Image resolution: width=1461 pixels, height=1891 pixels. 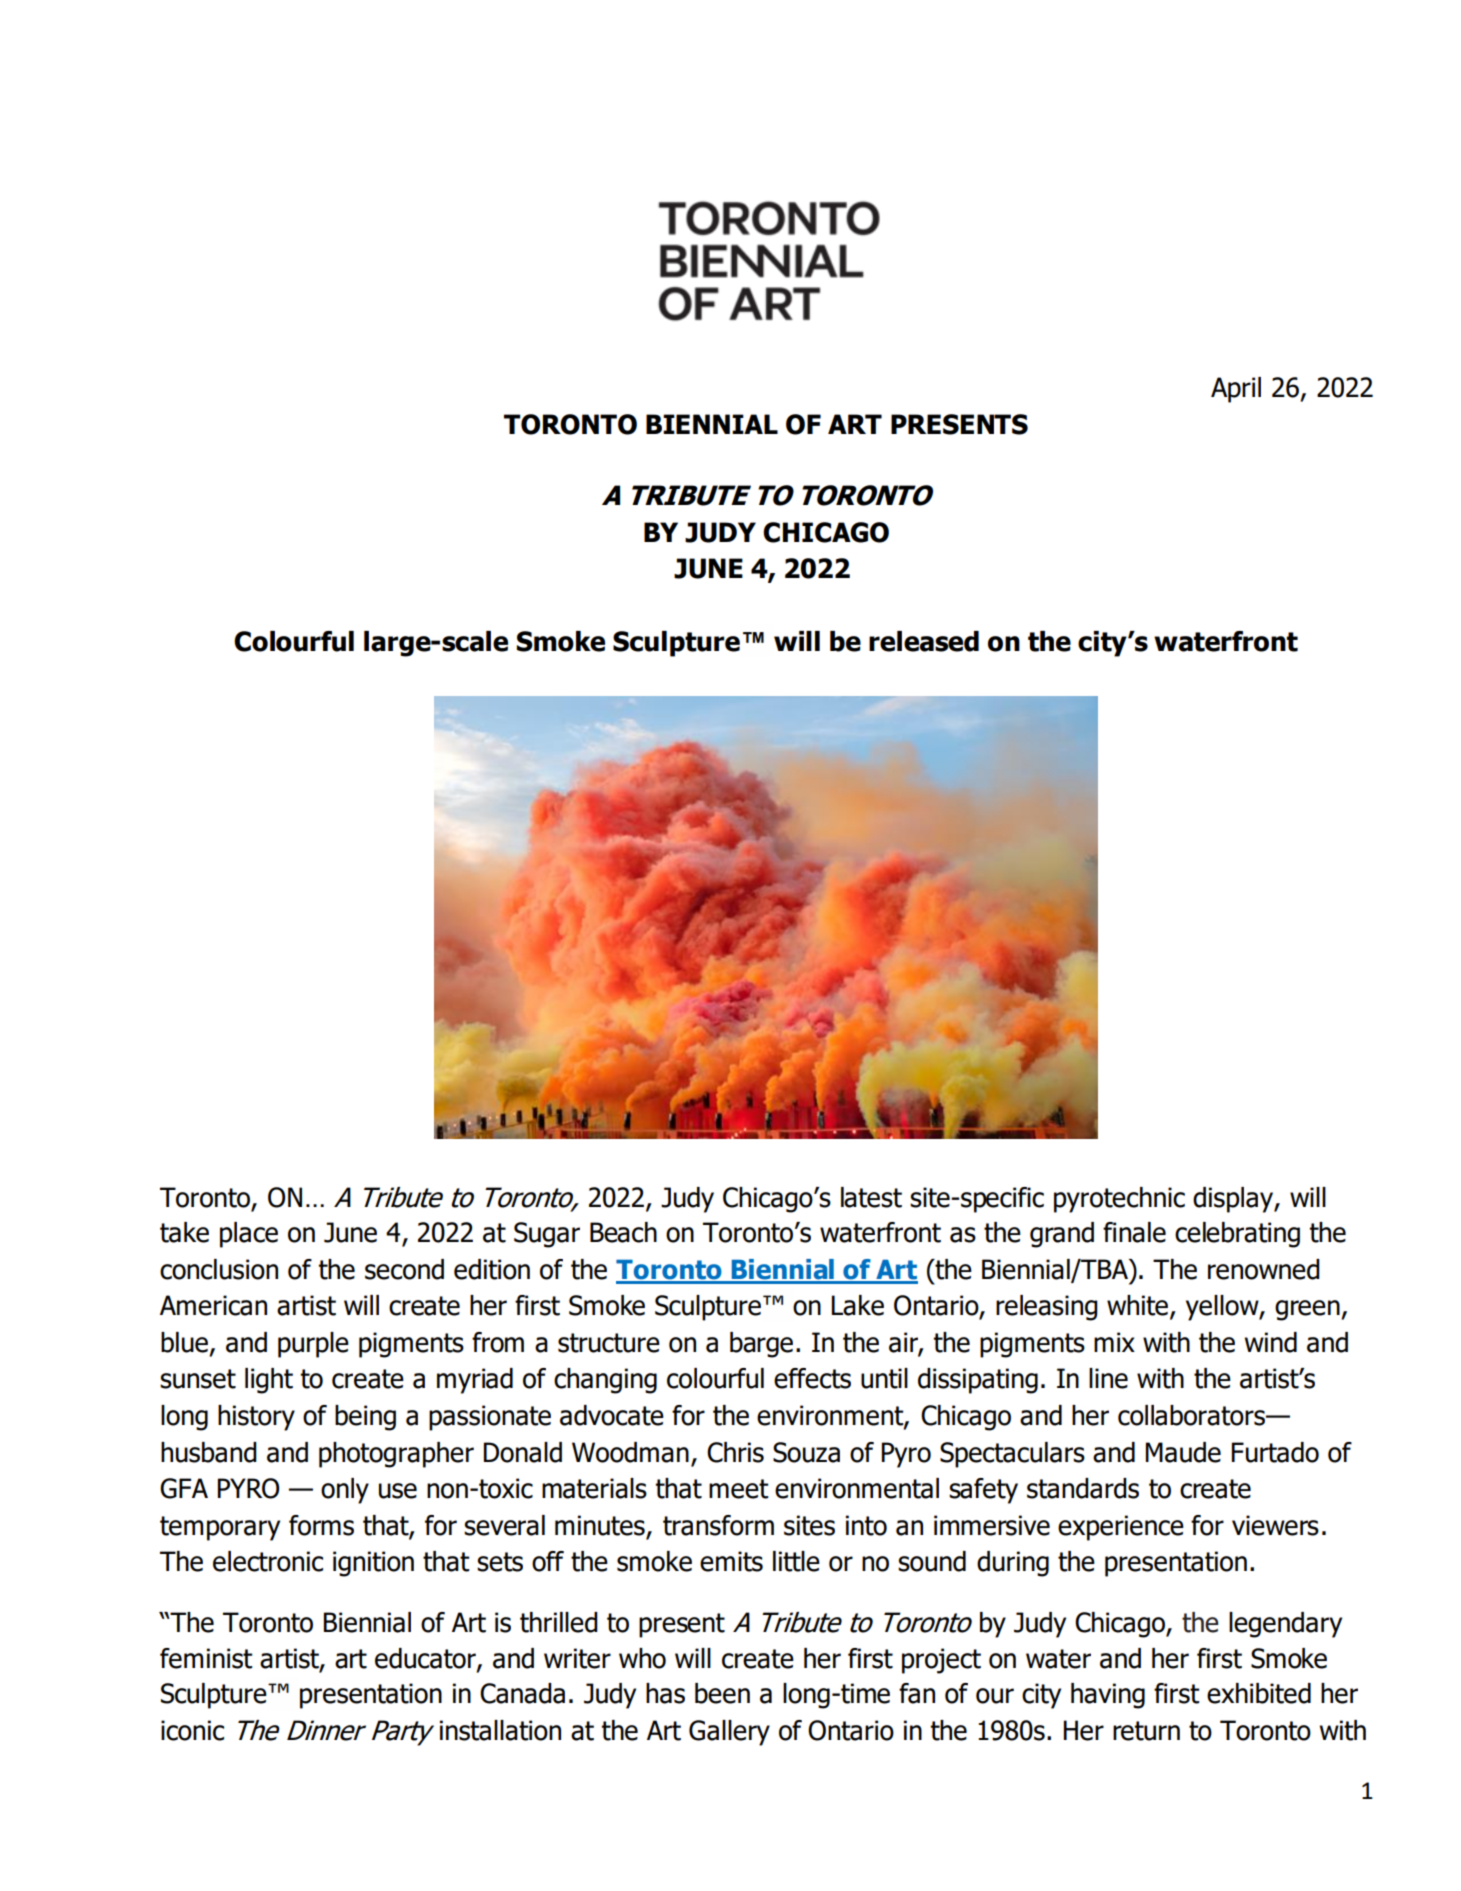 What do you see at coordinates (924, 641) in the screenshot?
I see `released` at bounding box center [924, 641].
